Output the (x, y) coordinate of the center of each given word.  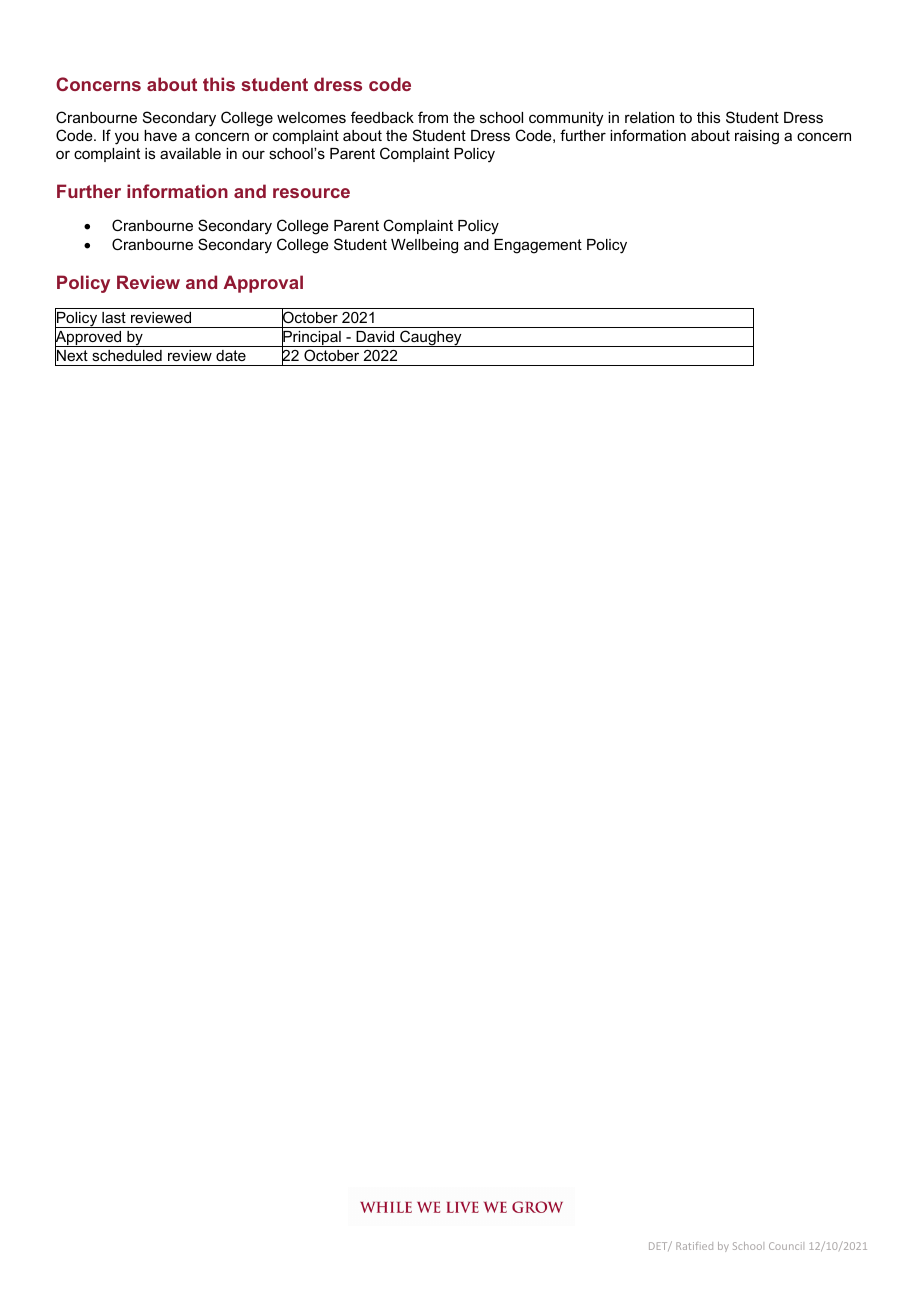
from (433, 117)
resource (311, 193)
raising (757, 137)
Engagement (538, 246)
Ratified (694, 1246)
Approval (263, 284)
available (190, 153)
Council (786, 1246)
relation (649, 117)
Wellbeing (424, 246)
